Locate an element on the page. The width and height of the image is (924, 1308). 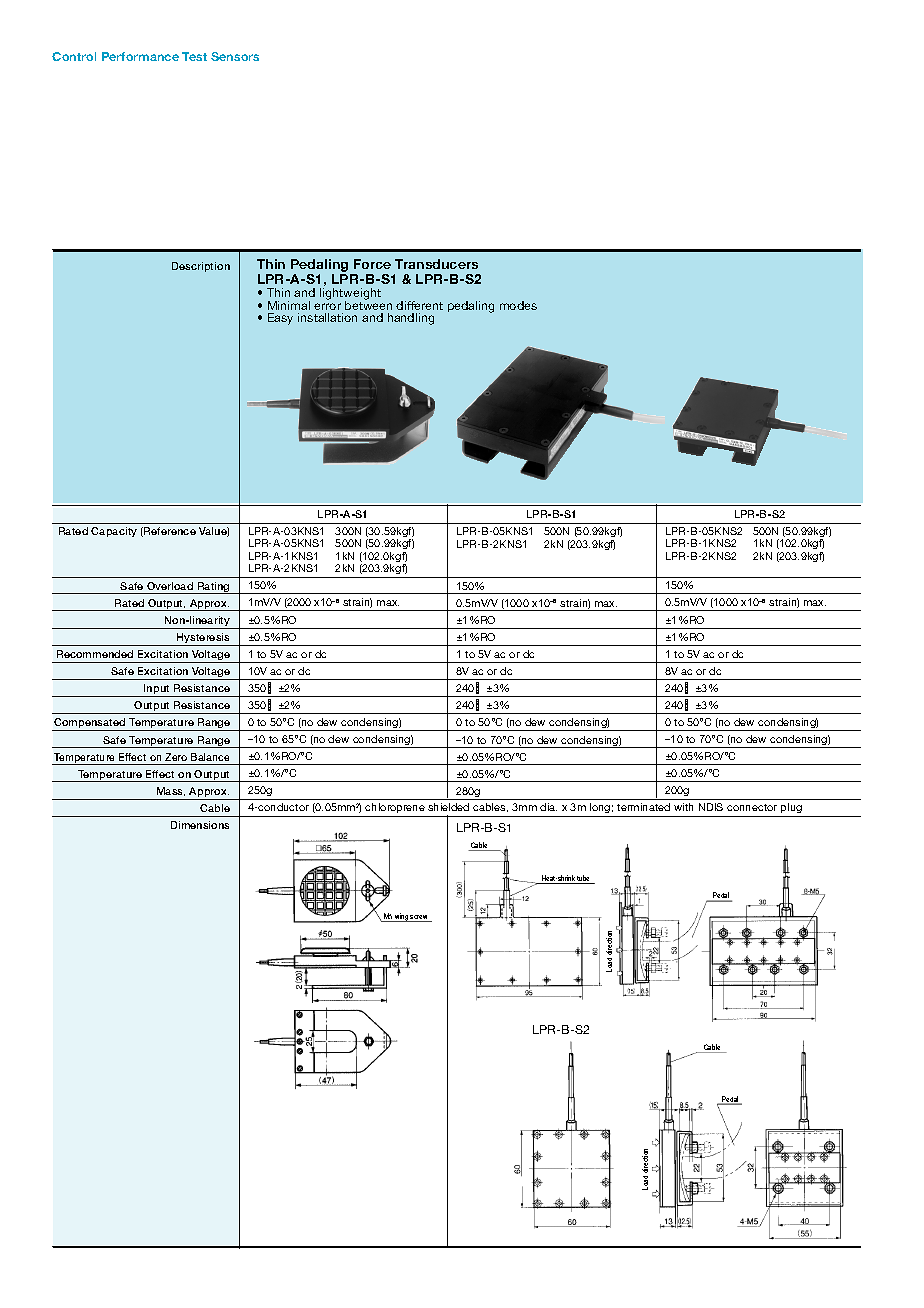
Performance is located at coordinates (140, 56).
